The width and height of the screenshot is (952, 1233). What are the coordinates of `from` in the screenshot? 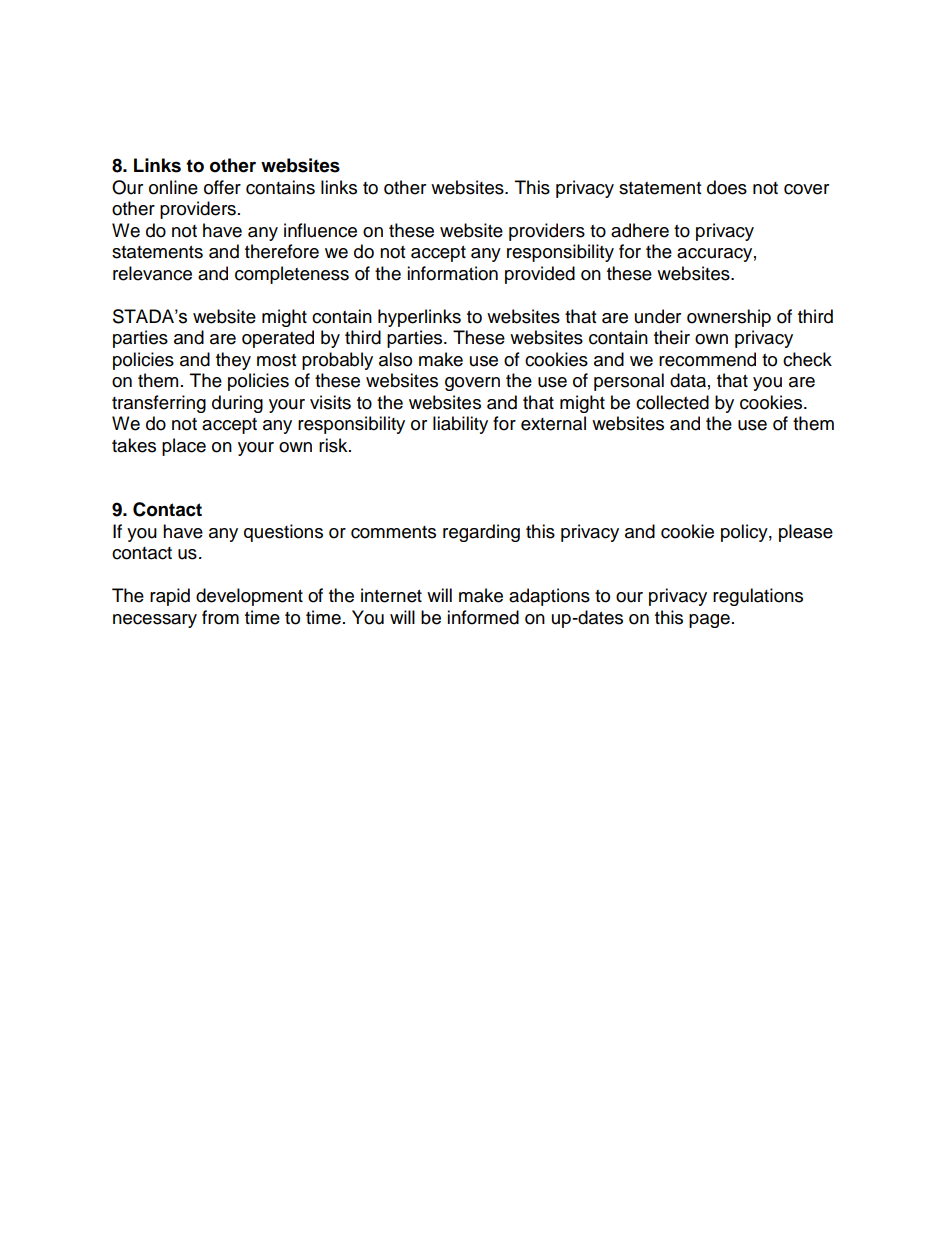 It's located at (220, 617).
